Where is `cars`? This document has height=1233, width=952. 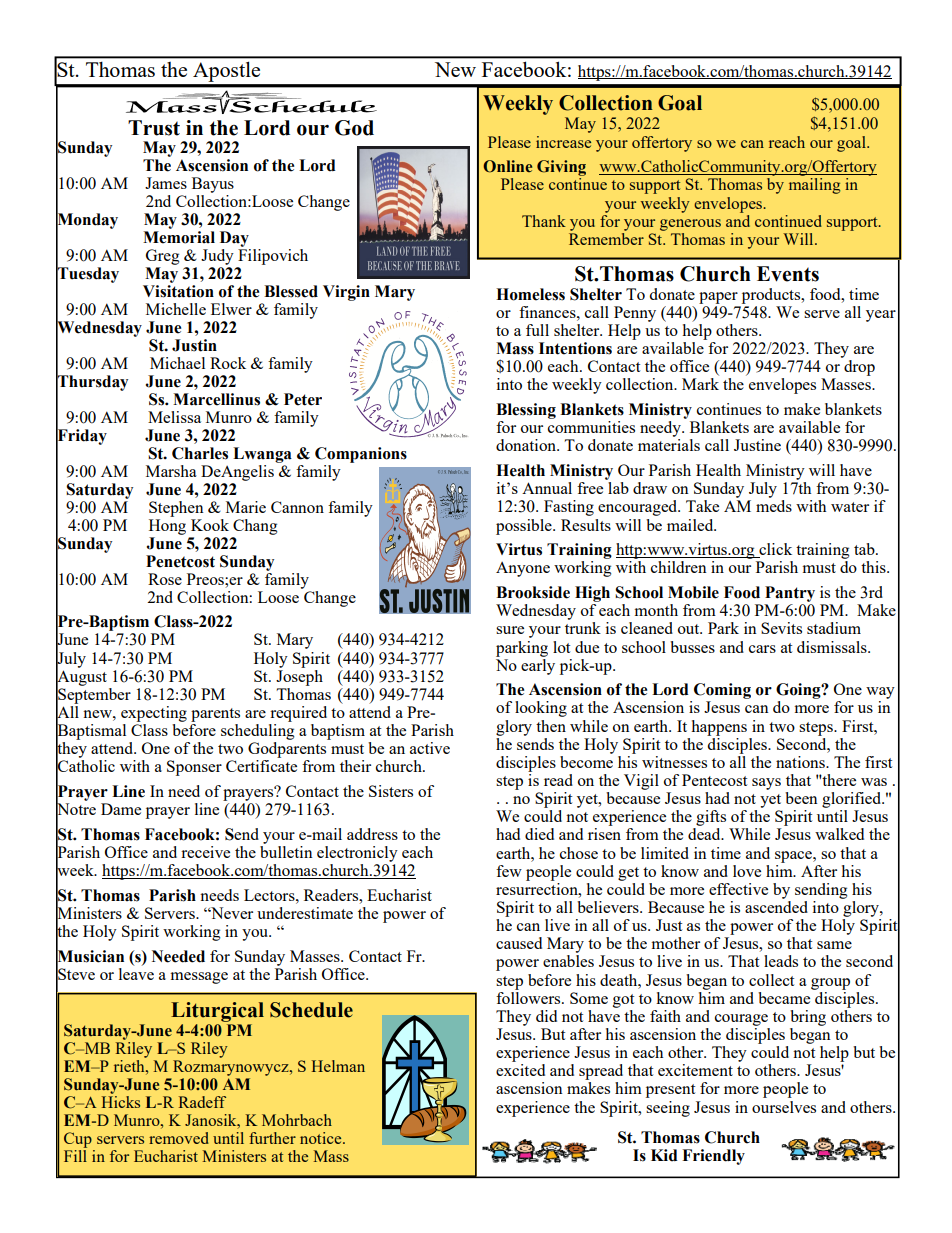 cars is located at coordinates (762, 649).
